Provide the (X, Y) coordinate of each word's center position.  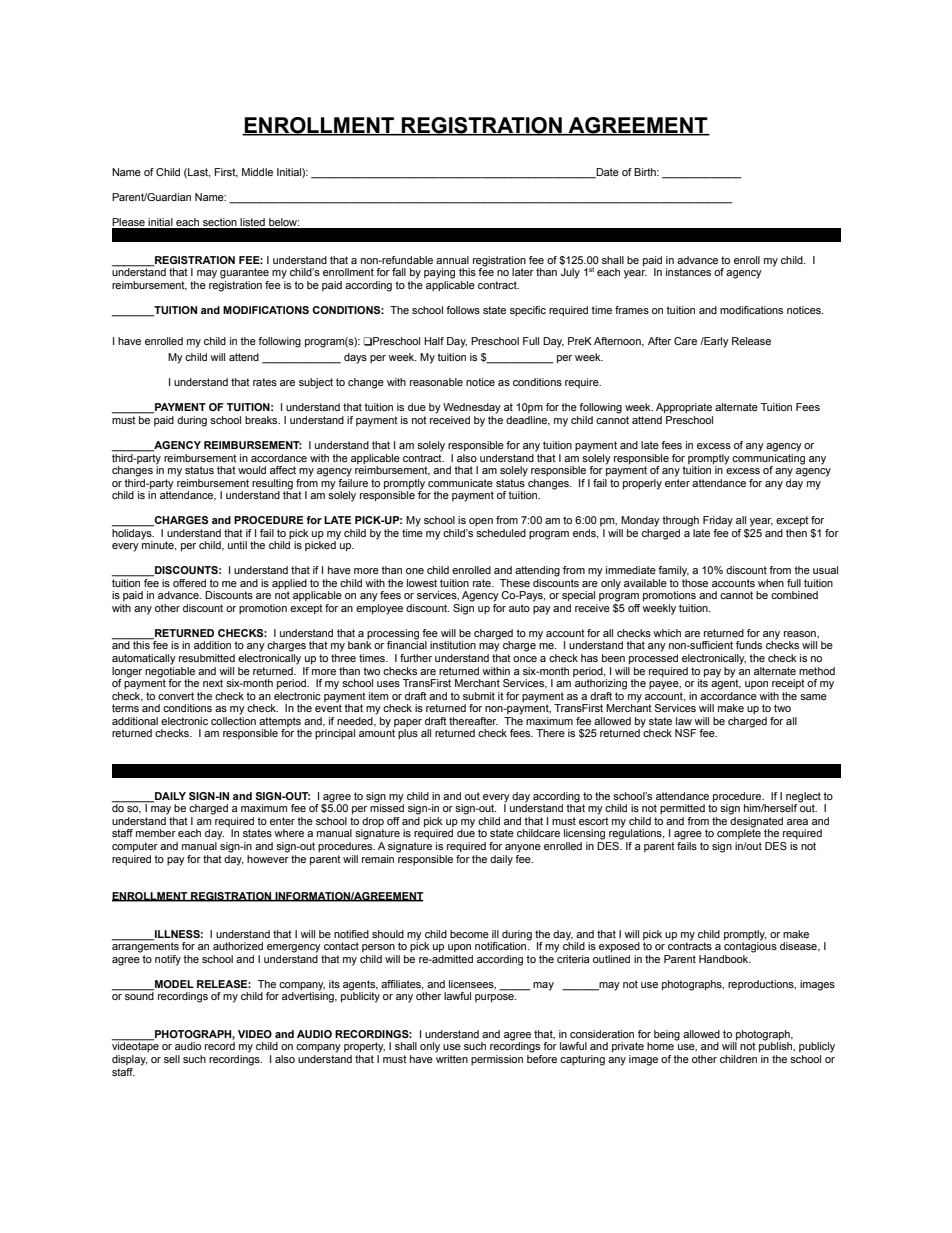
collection (233, 719)
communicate (460, 483)
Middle (257, 172)
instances (688, 272)
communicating (768, 458)
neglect (803, 798)
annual (452, 260)
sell (172, 1059)
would (252, 470)
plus (408, 734)
